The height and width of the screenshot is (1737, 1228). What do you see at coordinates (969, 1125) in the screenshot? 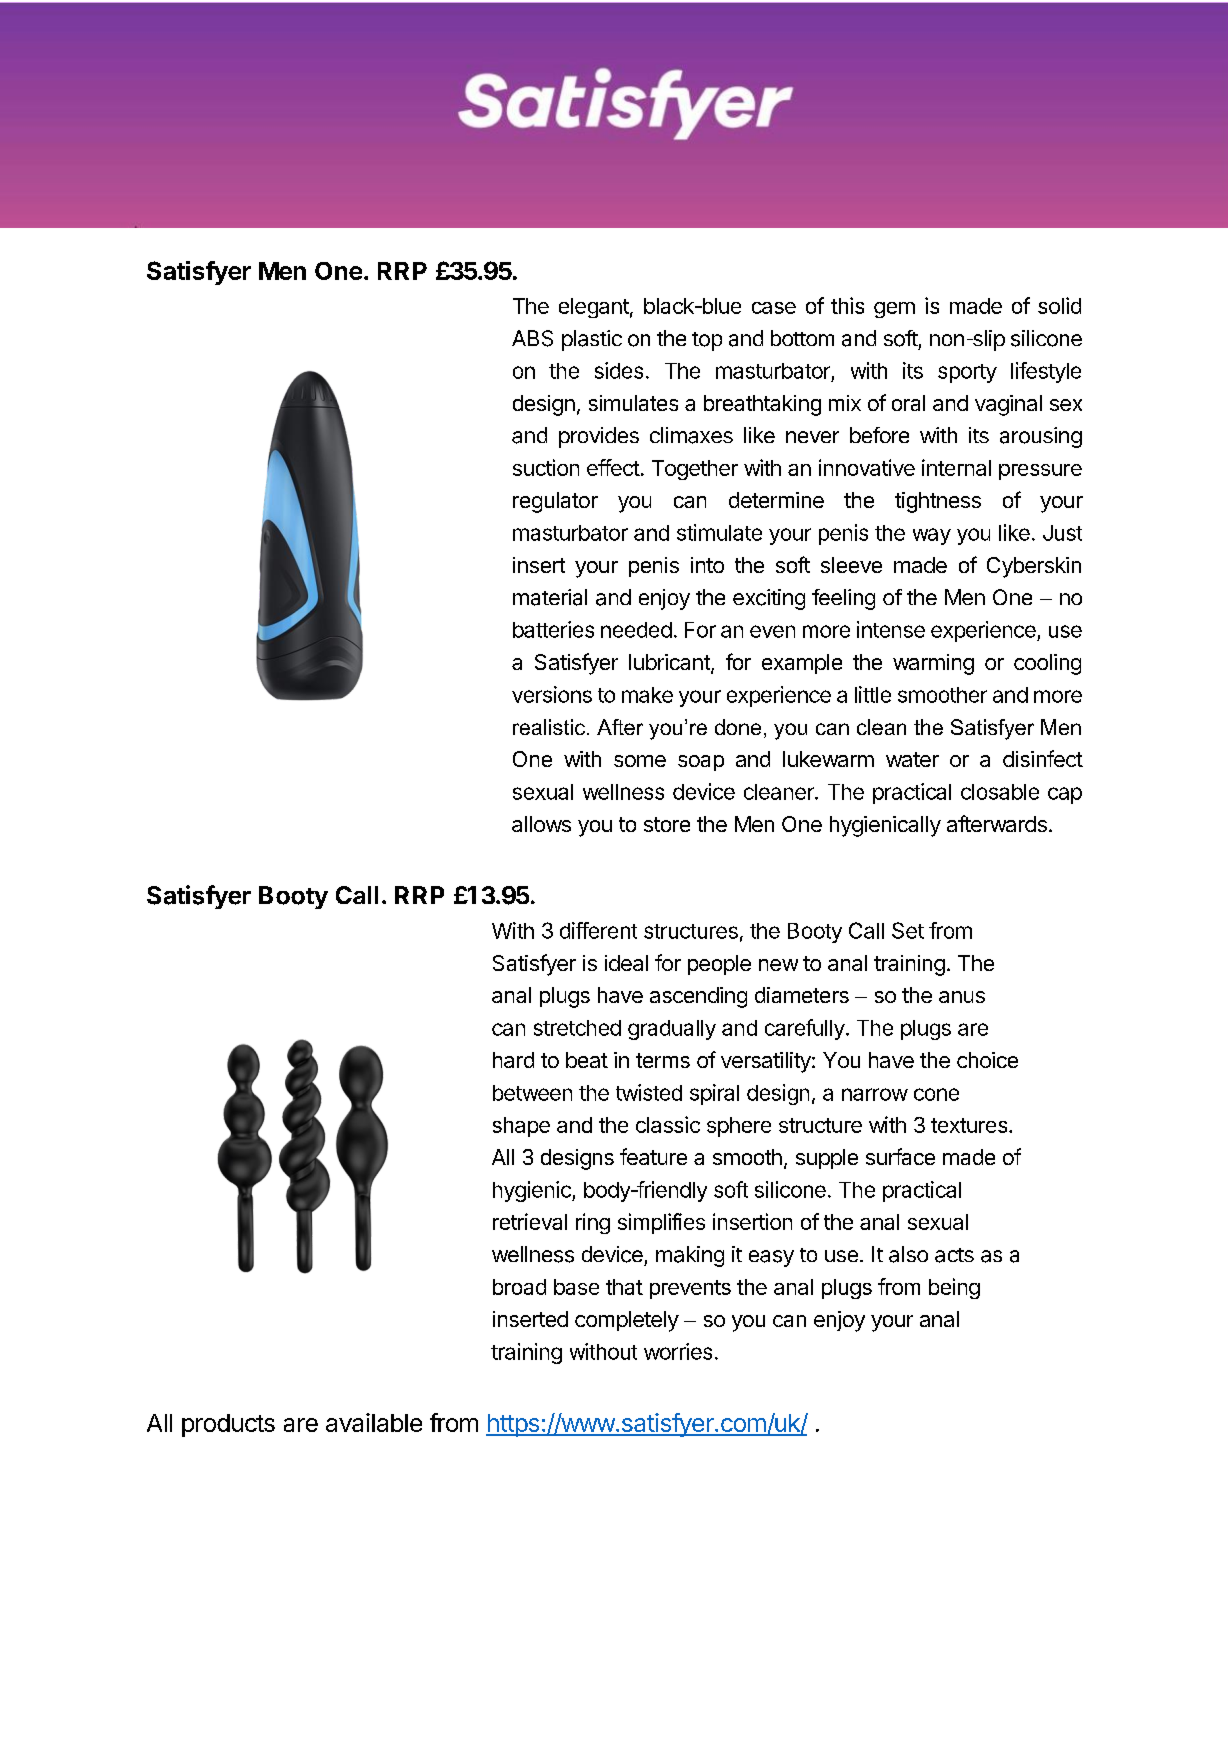
I see `textures` at bounding box center [969, 1125].
